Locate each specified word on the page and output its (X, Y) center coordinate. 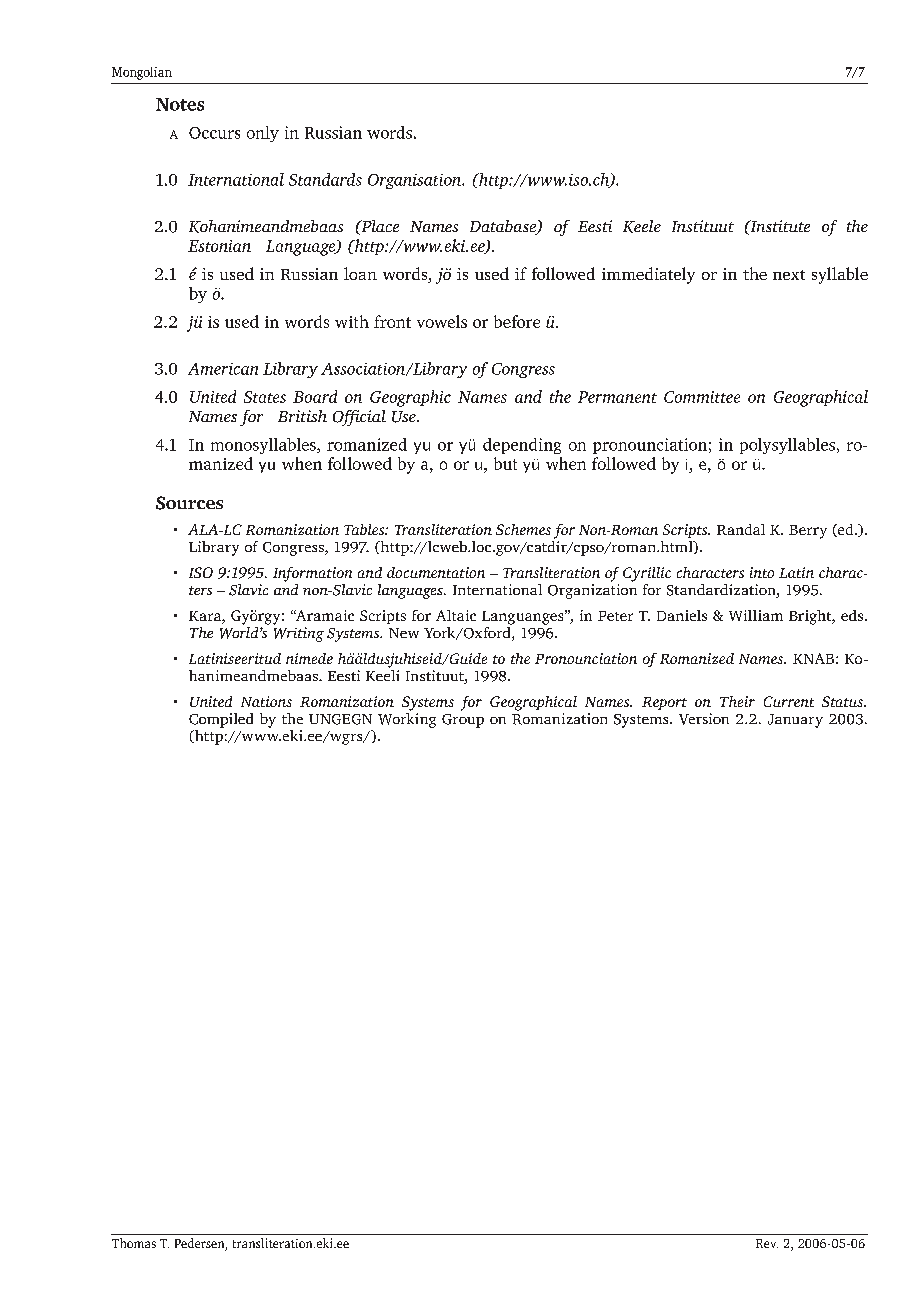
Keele (642, 226)
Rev (767, 1243)
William (756, 615)
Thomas (134, 1243)
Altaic (456, 615)
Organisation (416, 181)
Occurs (214, 133)
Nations (266, 701)
